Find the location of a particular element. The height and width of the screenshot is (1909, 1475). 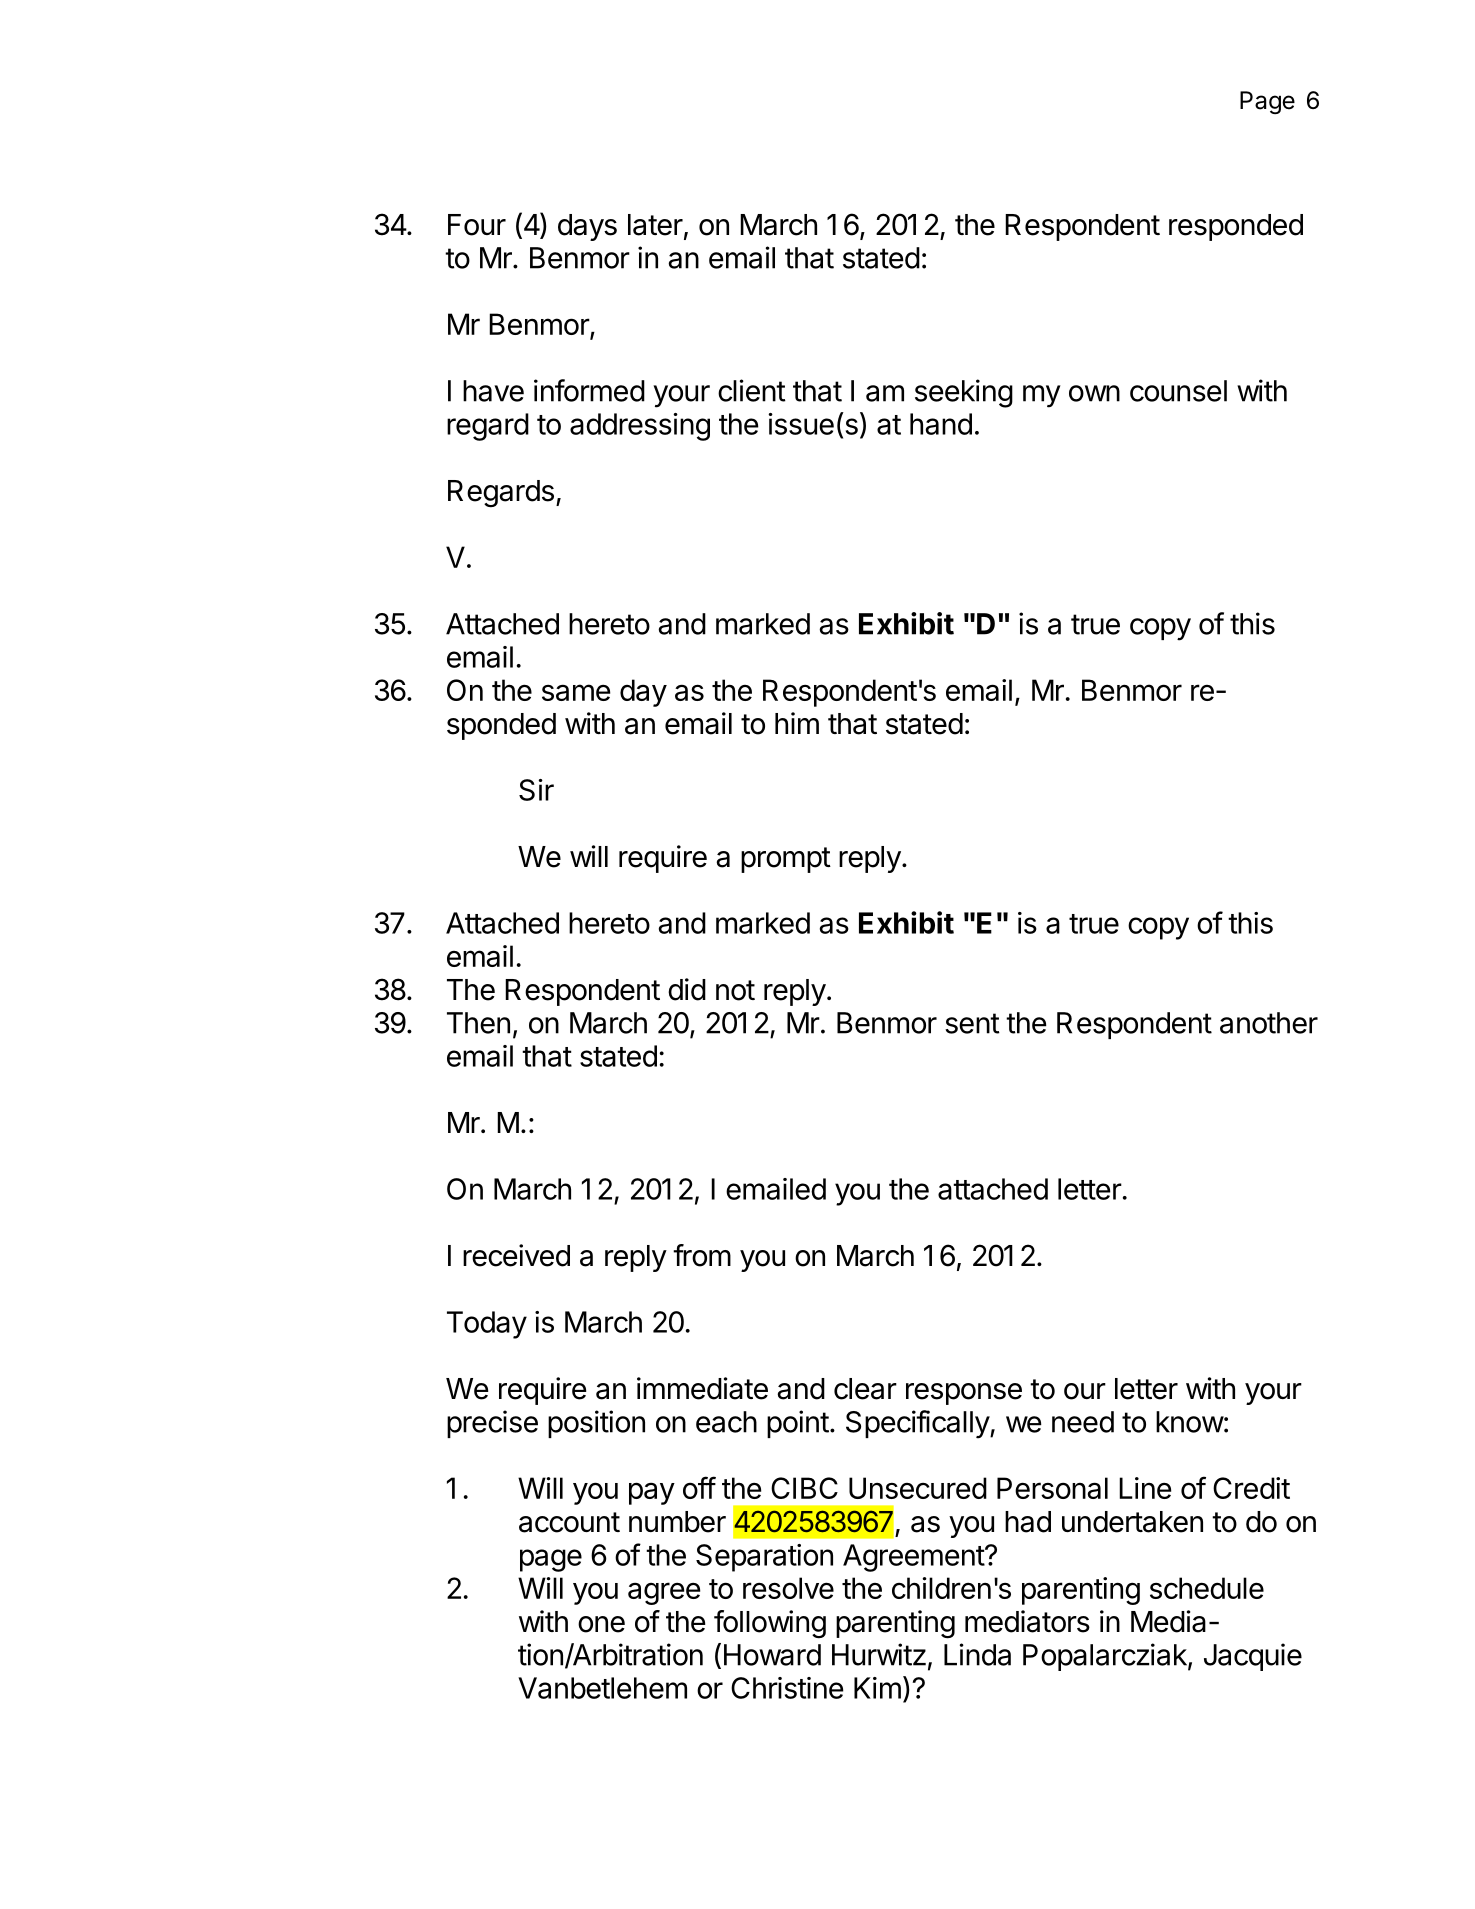

schedule is located at coordinates (1207, 1588).
